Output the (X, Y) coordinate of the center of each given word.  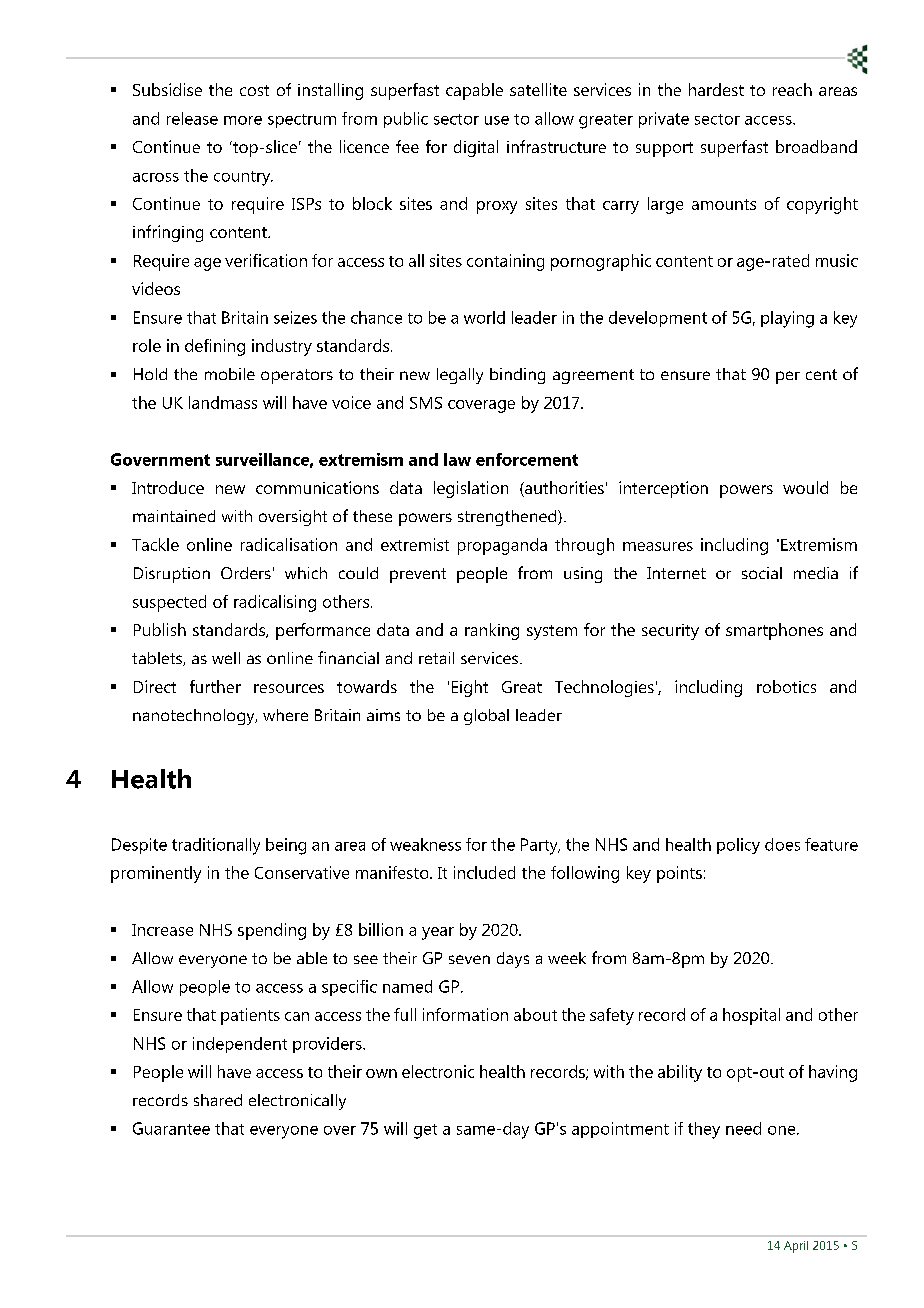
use (497, 120)
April (796, 1247)
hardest (716, 89)
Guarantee (171, 1128)
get (425, 1131)
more (243, 120)
